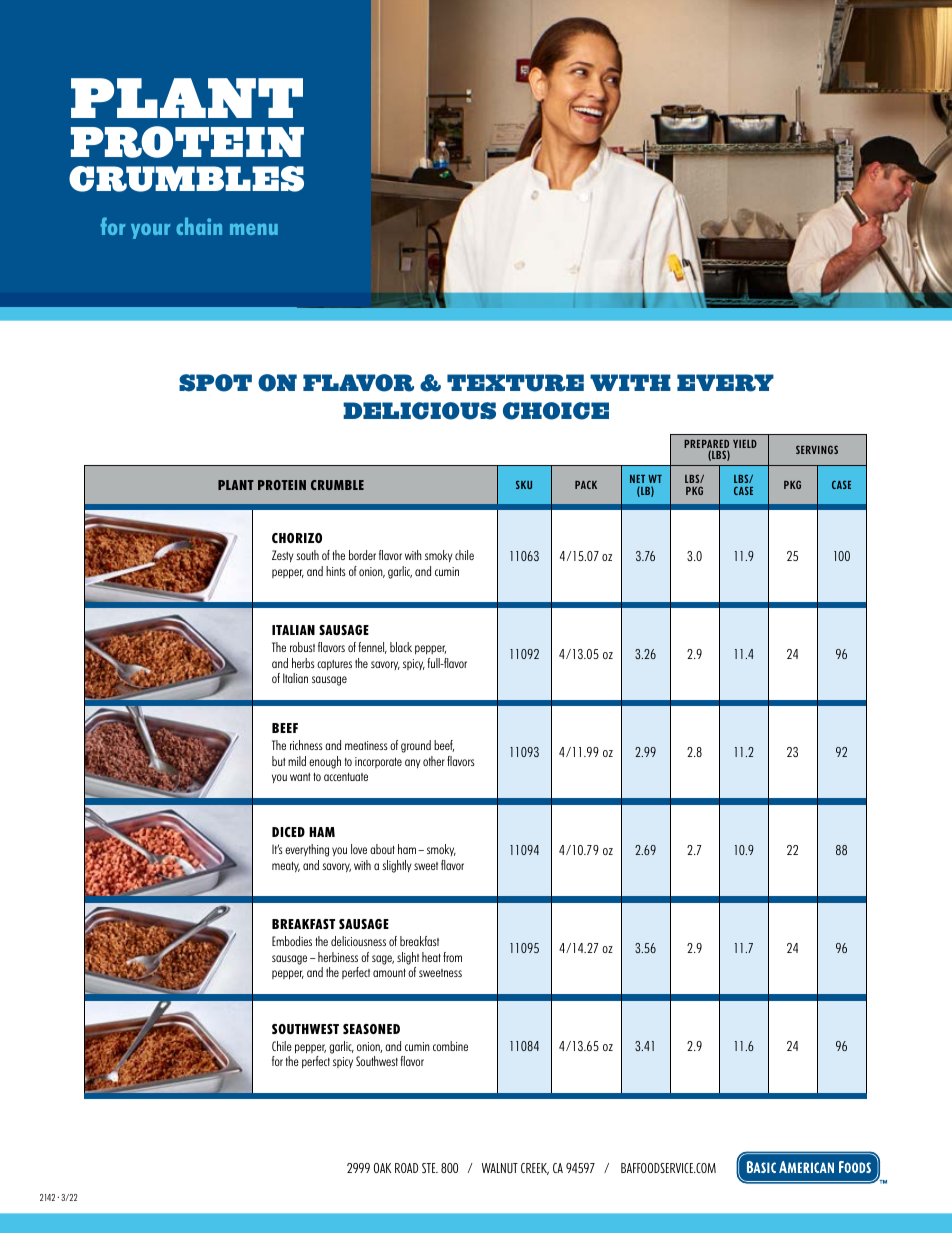 The height and width of the screenshot is (1233, 952). I want to click on from, so click(452, 957).
